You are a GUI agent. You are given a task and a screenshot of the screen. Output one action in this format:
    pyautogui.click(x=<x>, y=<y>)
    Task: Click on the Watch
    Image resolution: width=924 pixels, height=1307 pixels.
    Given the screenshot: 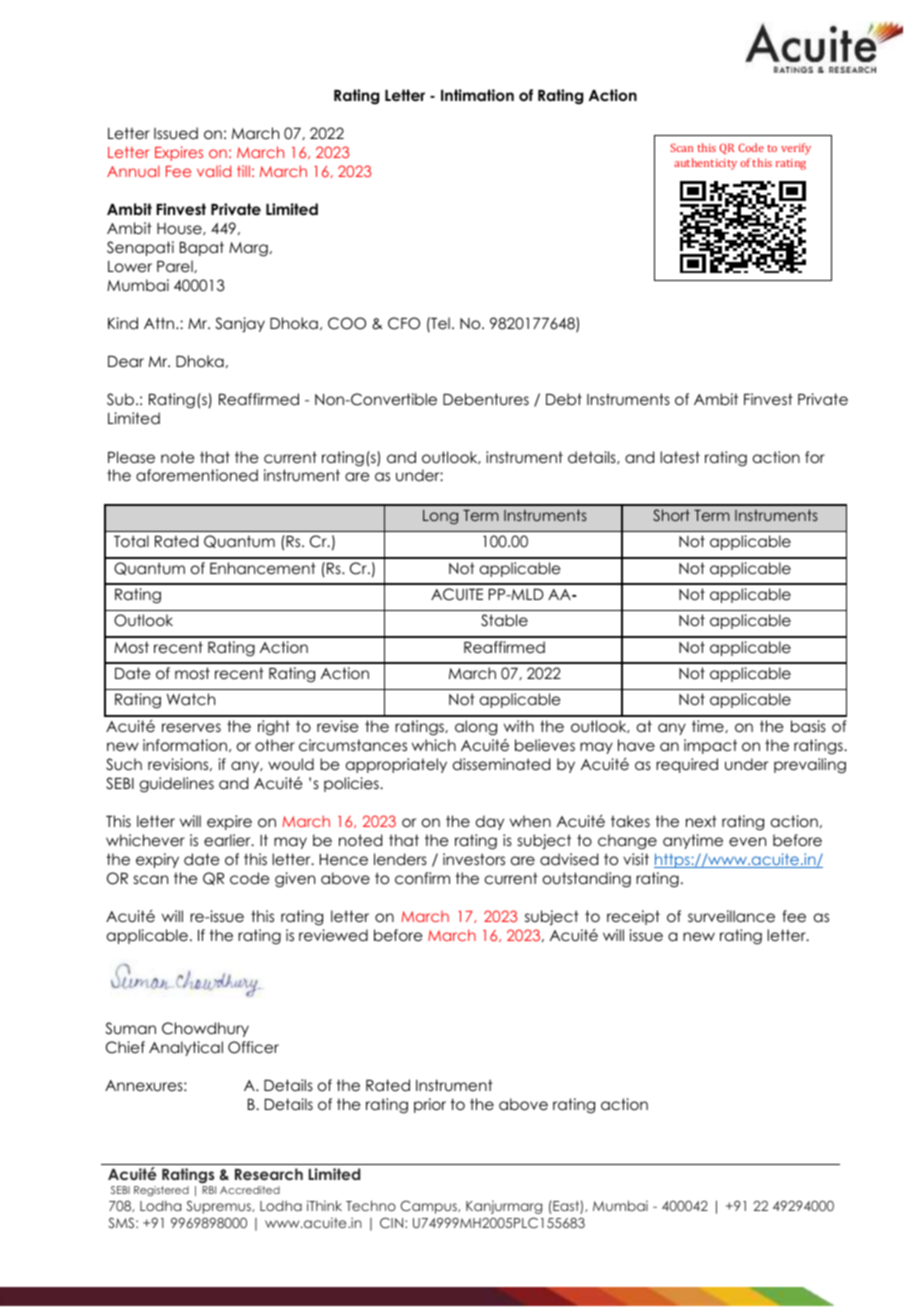 What is the action you would take?
    pyautogui.click(x=191, y=699)
